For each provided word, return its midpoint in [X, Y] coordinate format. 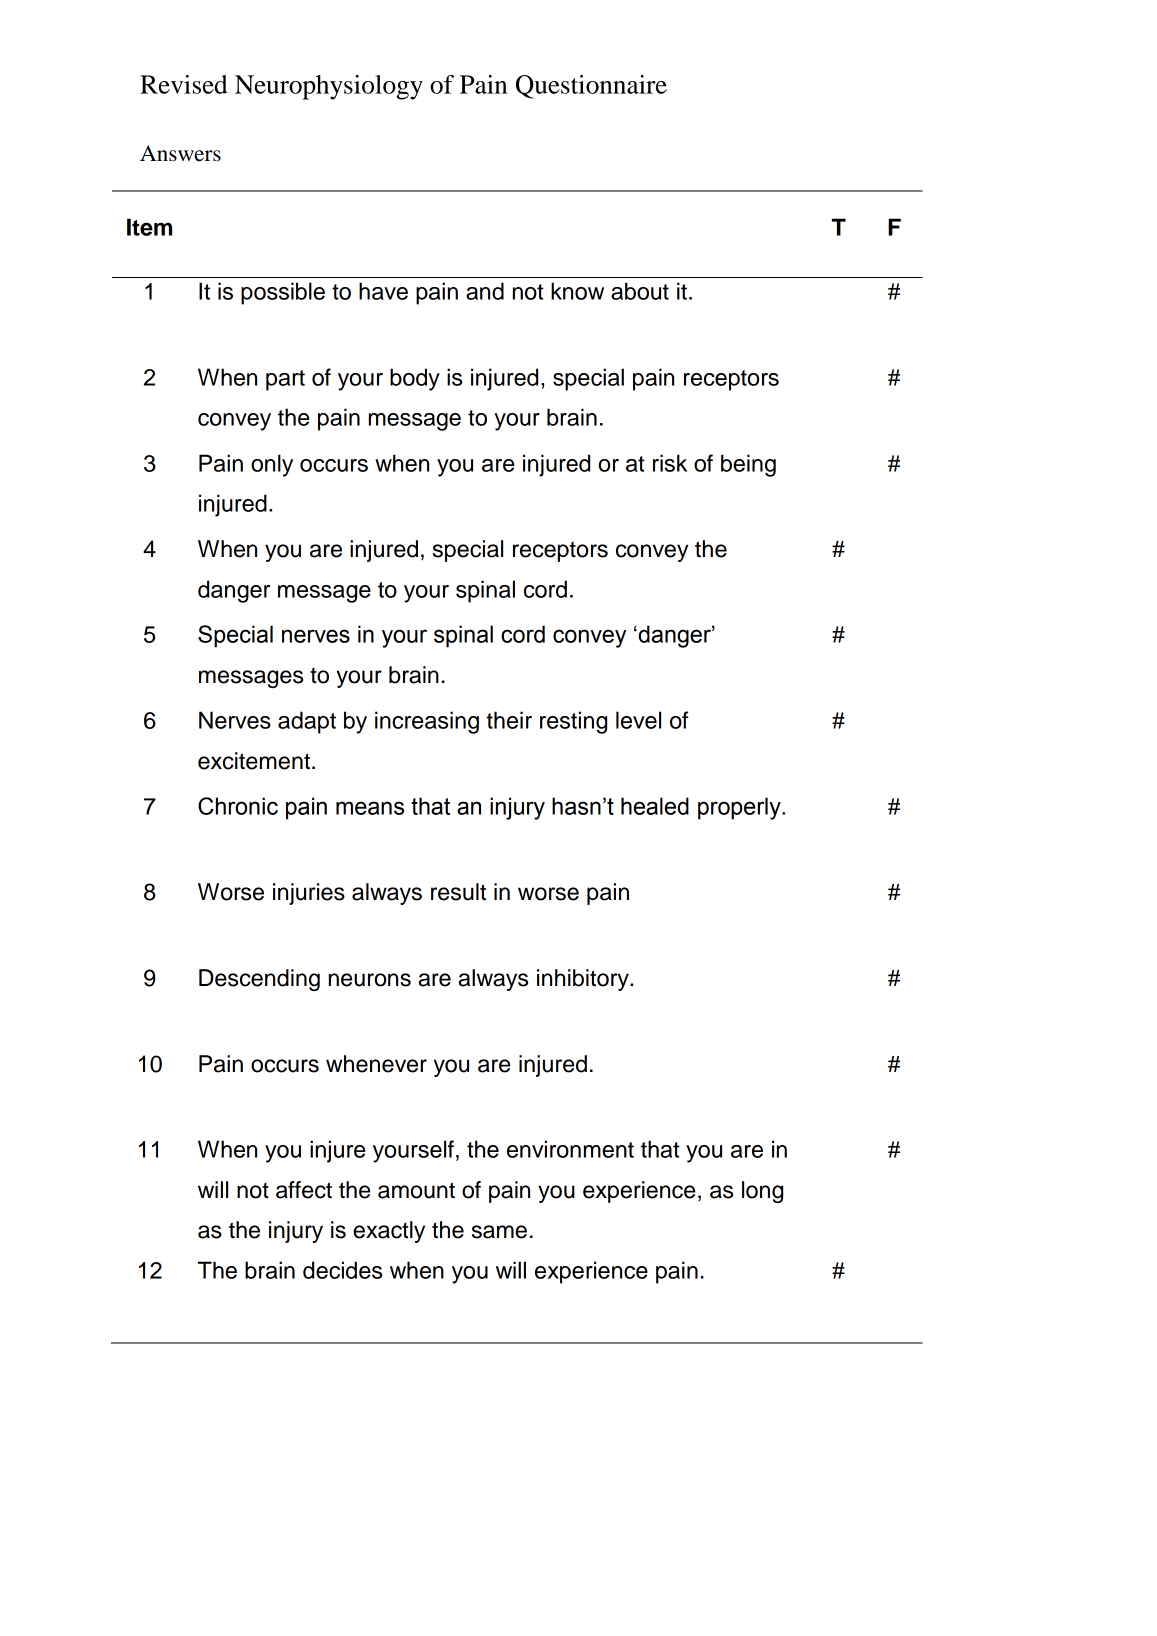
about [640, 291]
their [509, 720]
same [499, 1232]
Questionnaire [591, 87]
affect [304, 1190]
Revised [184, 84]
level [638, 720]
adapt [307, 722]
